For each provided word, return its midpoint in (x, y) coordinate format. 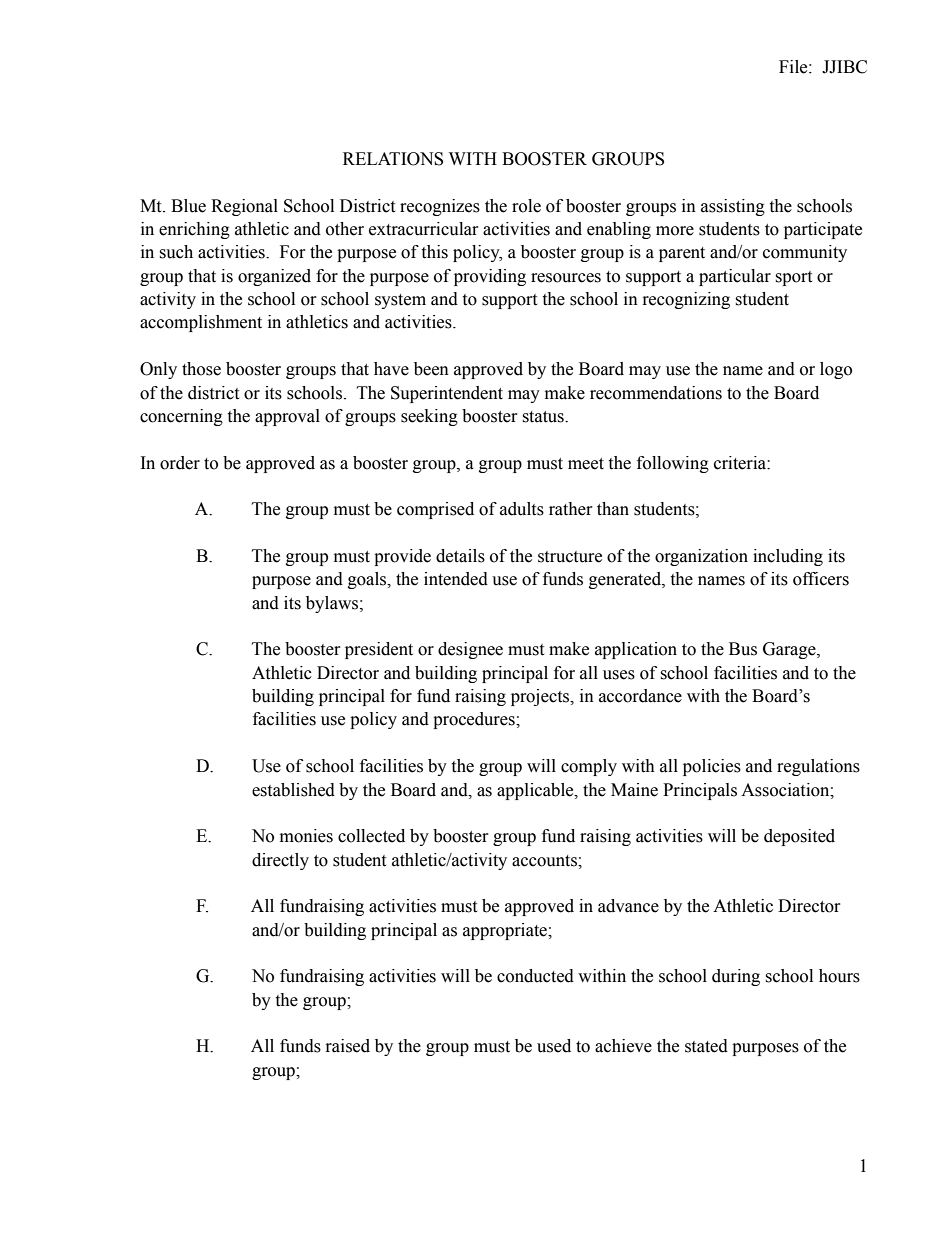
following (673, 464)
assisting (733, 207)
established (293, 790)
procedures (475, 720)
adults (522, 509)
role (526, 206)
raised (348, 1046)
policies (712, 767)
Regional (244, 207)
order (180, 463)
